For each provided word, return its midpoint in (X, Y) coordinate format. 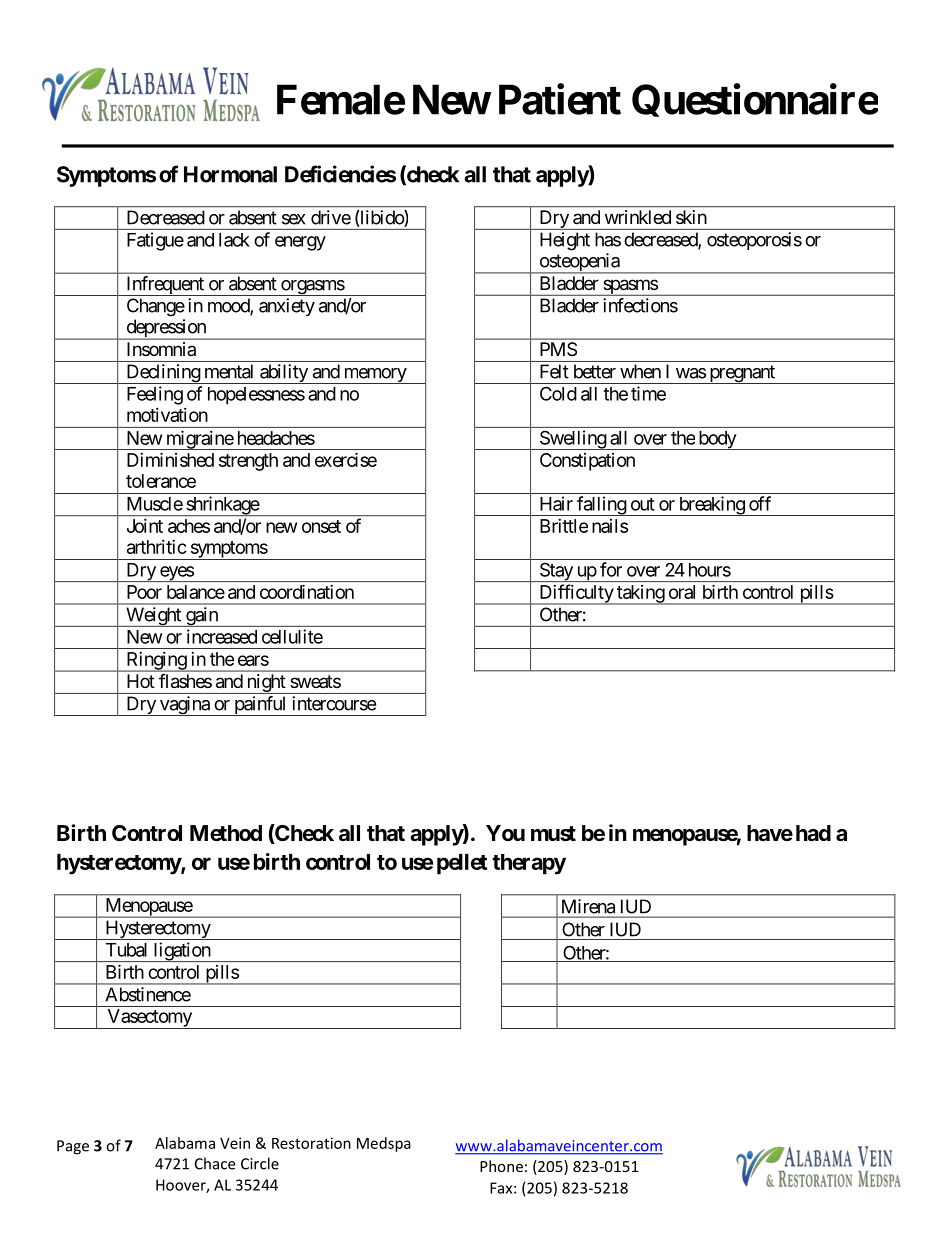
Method (226, 833)
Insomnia (161, 349)
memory (374, 376)
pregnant (742, 374)
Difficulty (576, 594)
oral (682, 592)
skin (691, 217)
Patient (560, 99)
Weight (153, 617)
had (813, 833)
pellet (462, 864)
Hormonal (230, 174)
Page (73, 1147)
